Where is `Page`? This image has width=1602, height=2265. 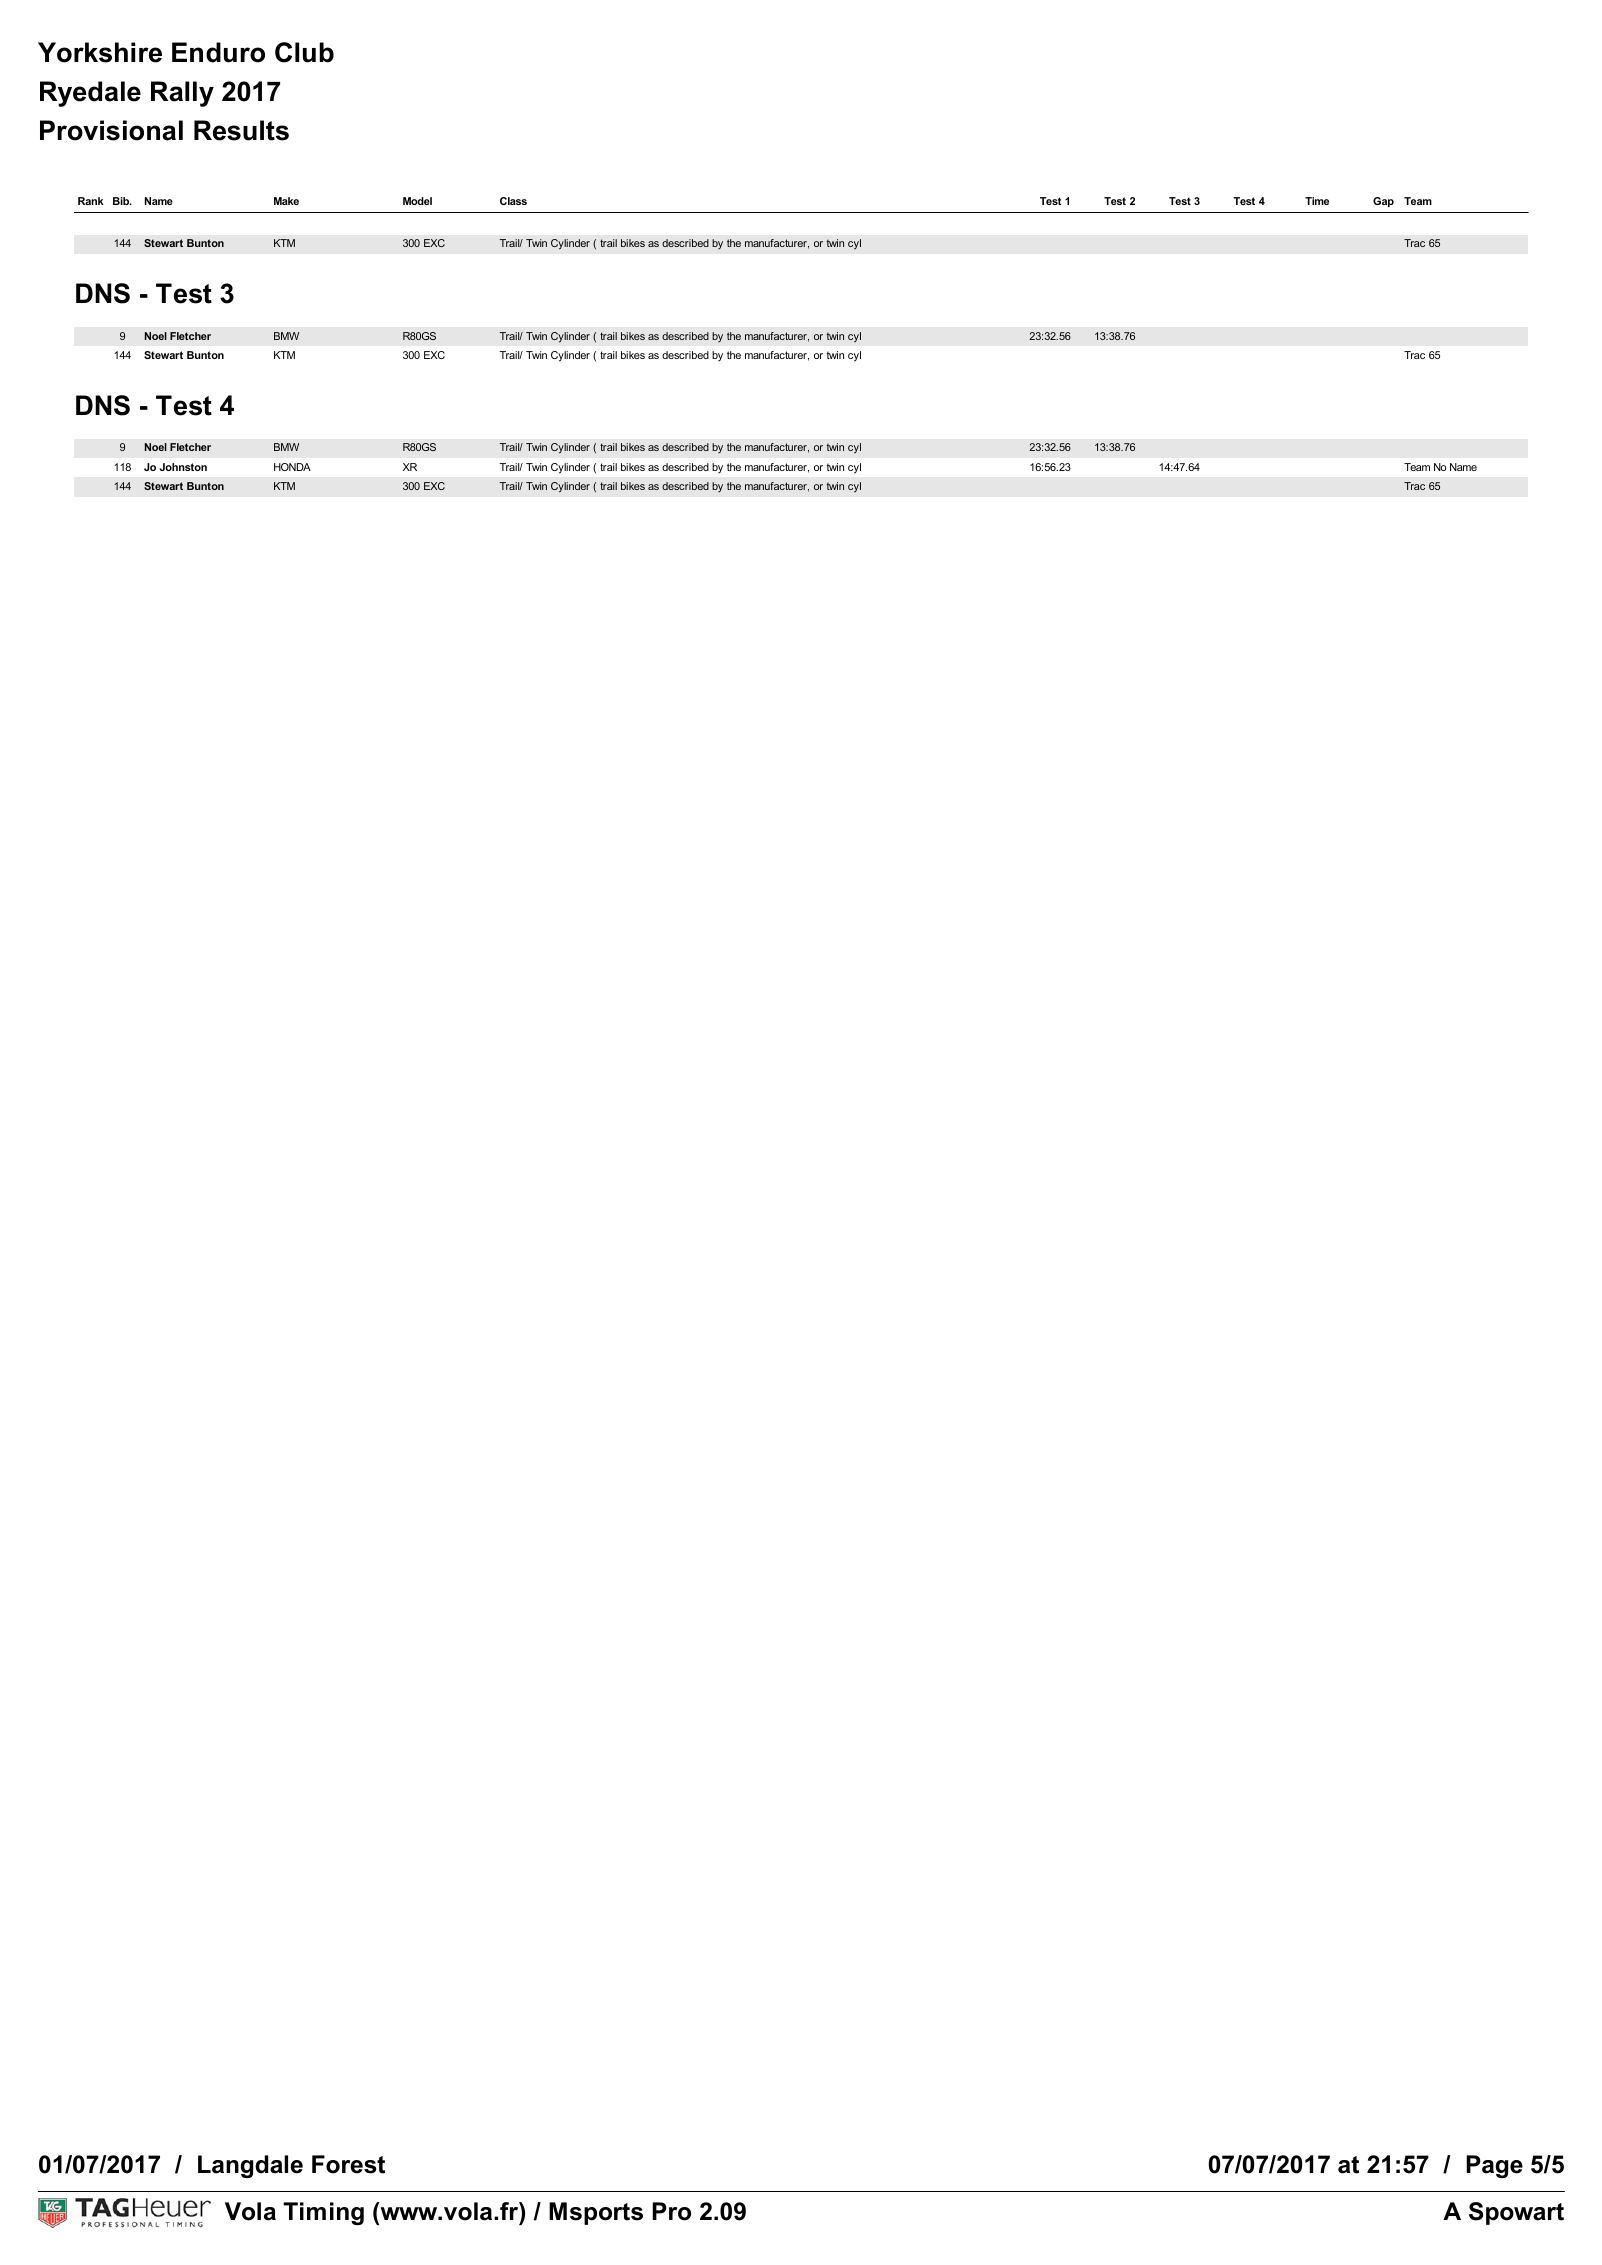 Page is located at coordinates (1494, 2166).
